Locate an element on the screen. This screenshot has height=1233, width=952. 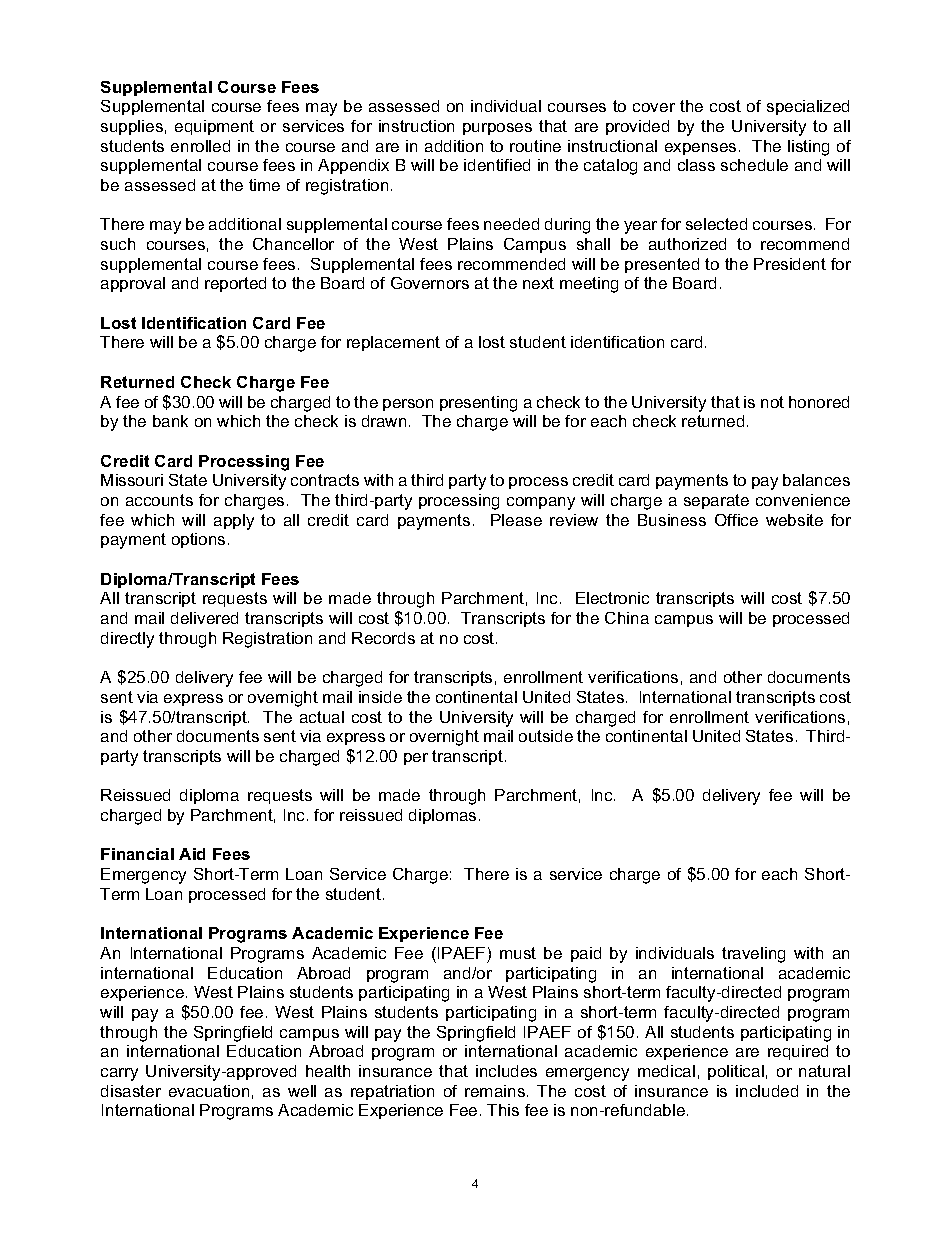
delivered is located at coordinates (204, 618).
